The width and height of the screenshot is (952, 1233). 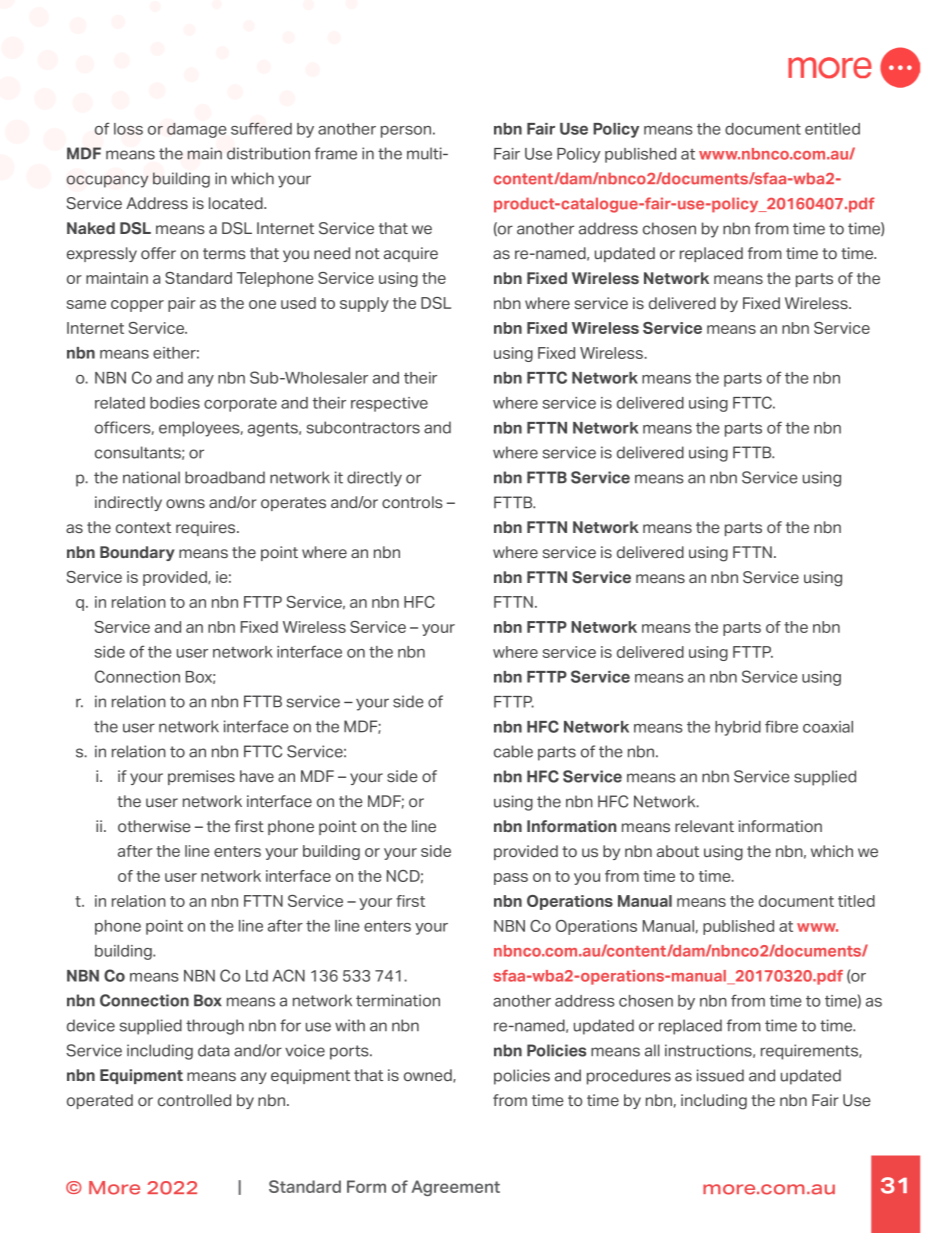 What do you see at coordinates (194, 1100) in the screenshot?
I see `controlled` at bounding box center [194, 1100].
